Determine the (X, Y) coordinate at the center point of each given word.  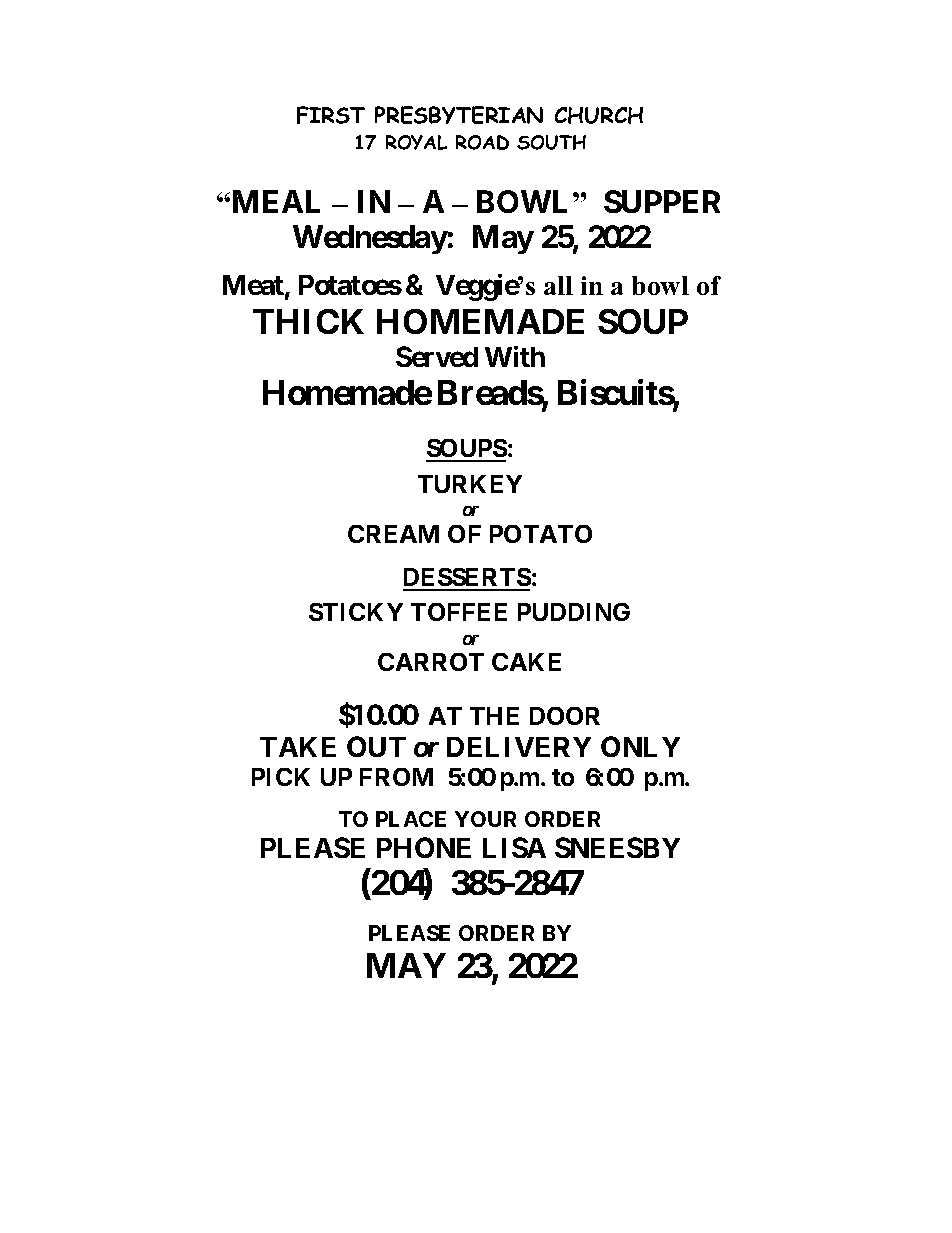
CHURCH (599, 115)
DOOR (565, 716)
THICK (308, 321)
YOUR (485, 819)
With (515, 356)
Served (437, 356)
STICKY (356, 612)
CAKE (526, 662)
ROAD (482, 142)
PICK (281, 777)
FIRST (331, 115)
